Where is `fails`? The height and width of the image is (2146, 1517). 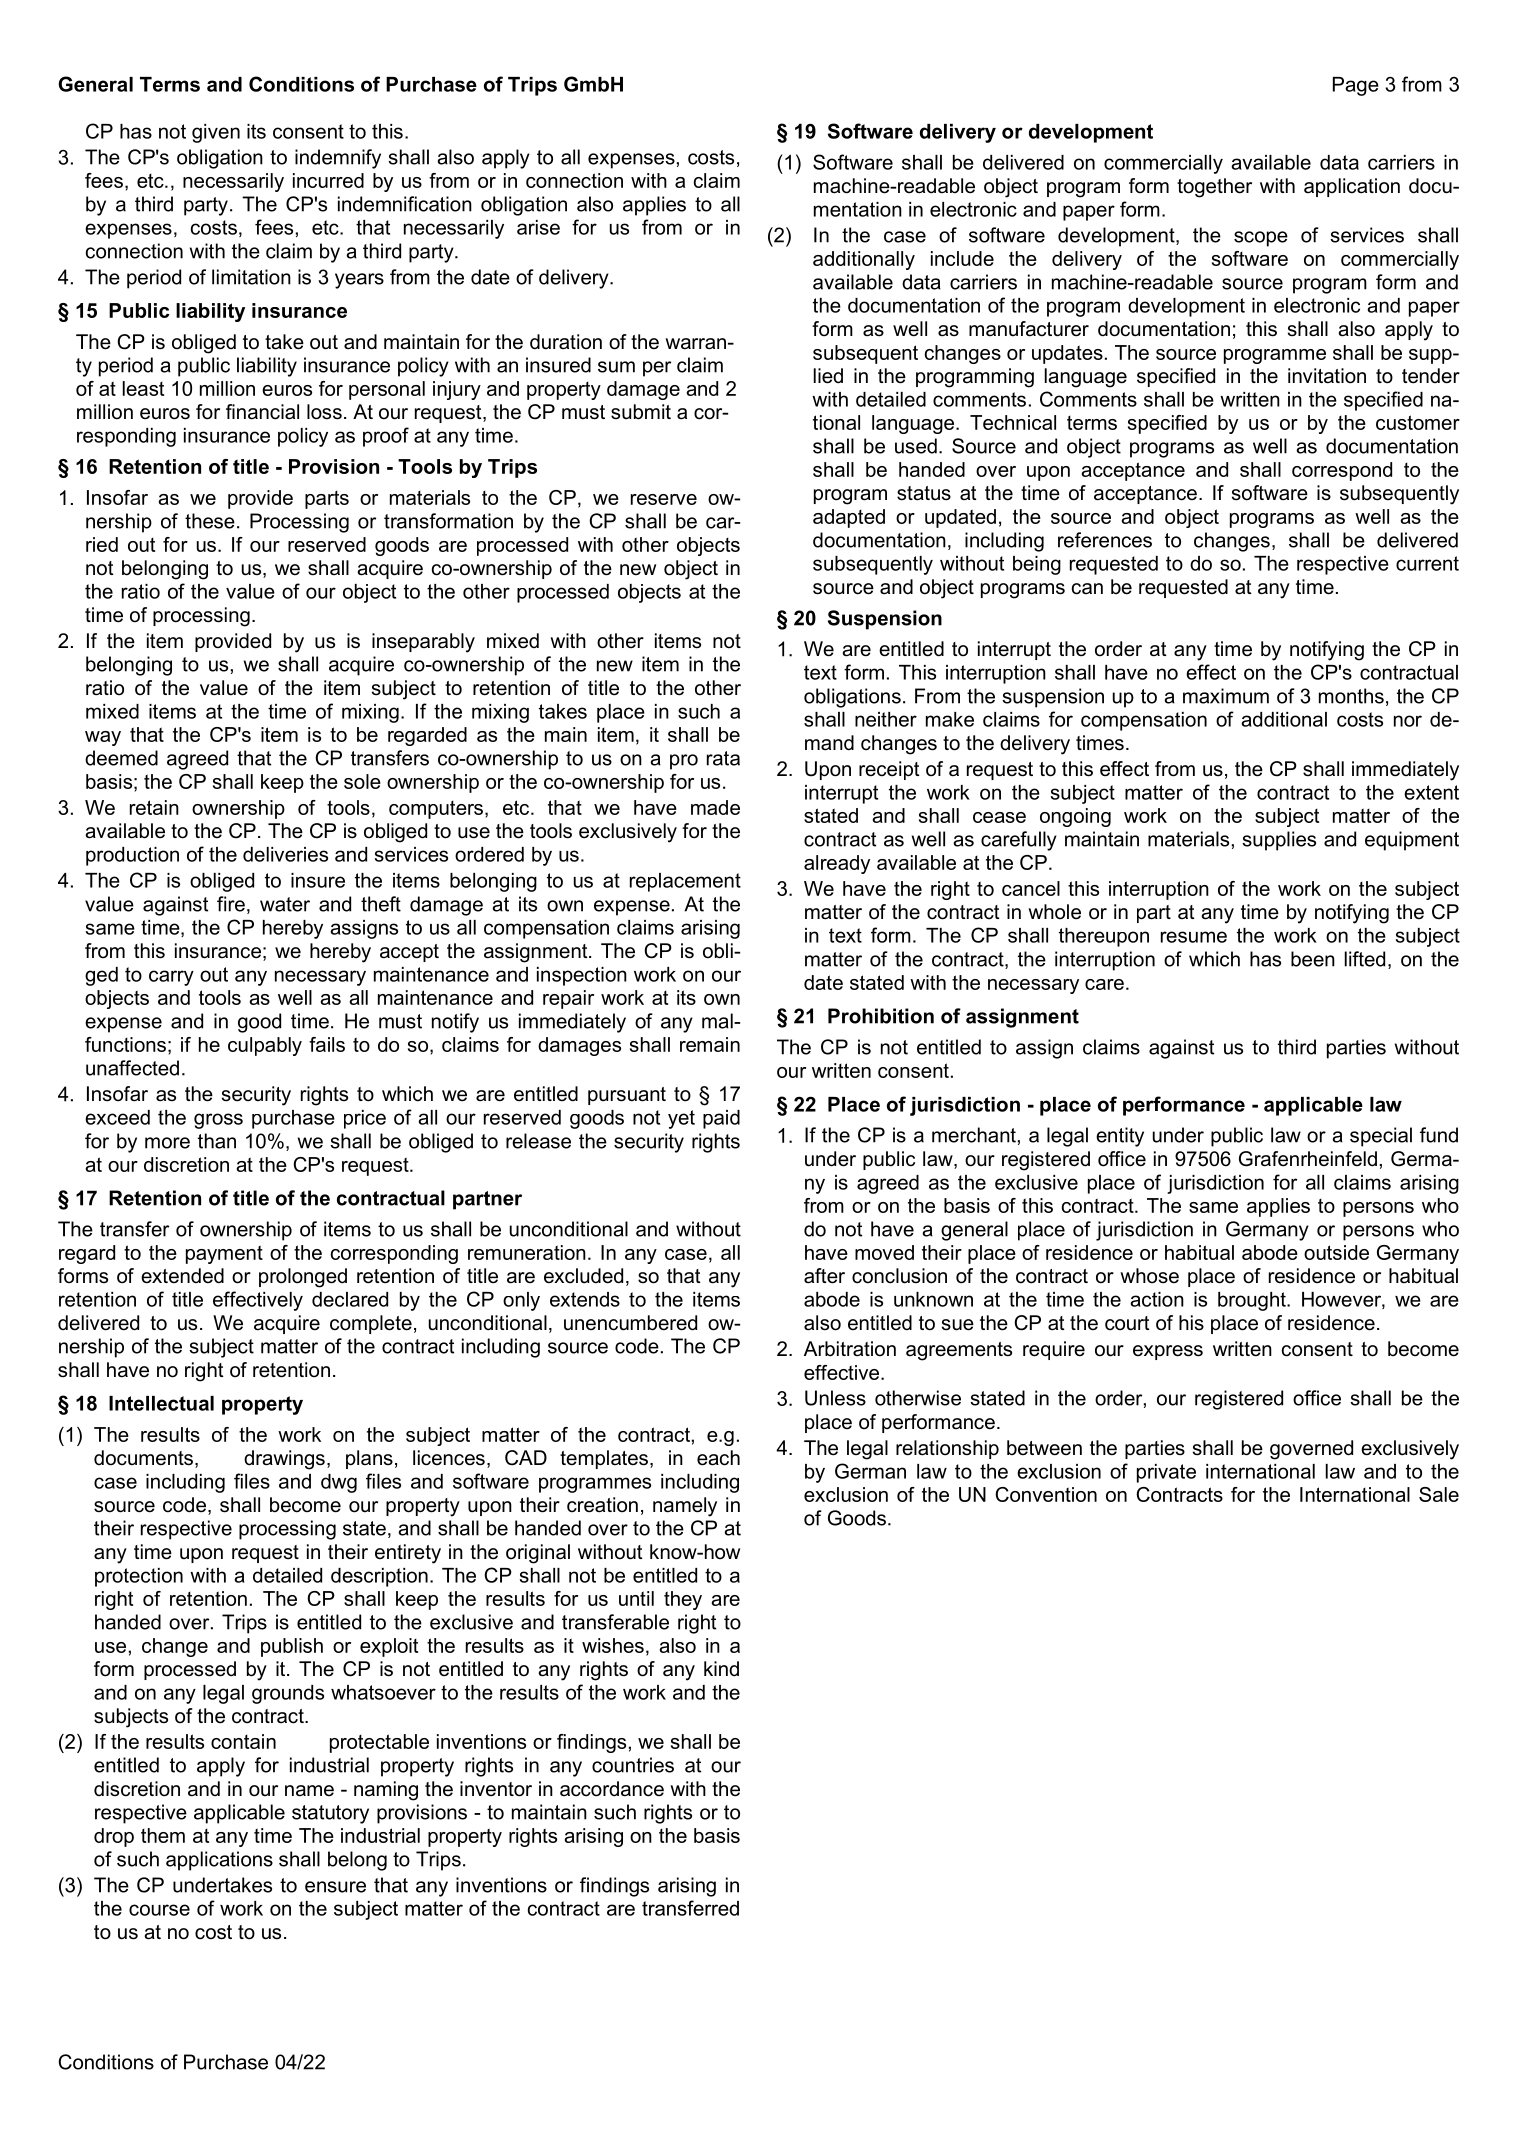 fails is located at coordinates (327, 1044).
